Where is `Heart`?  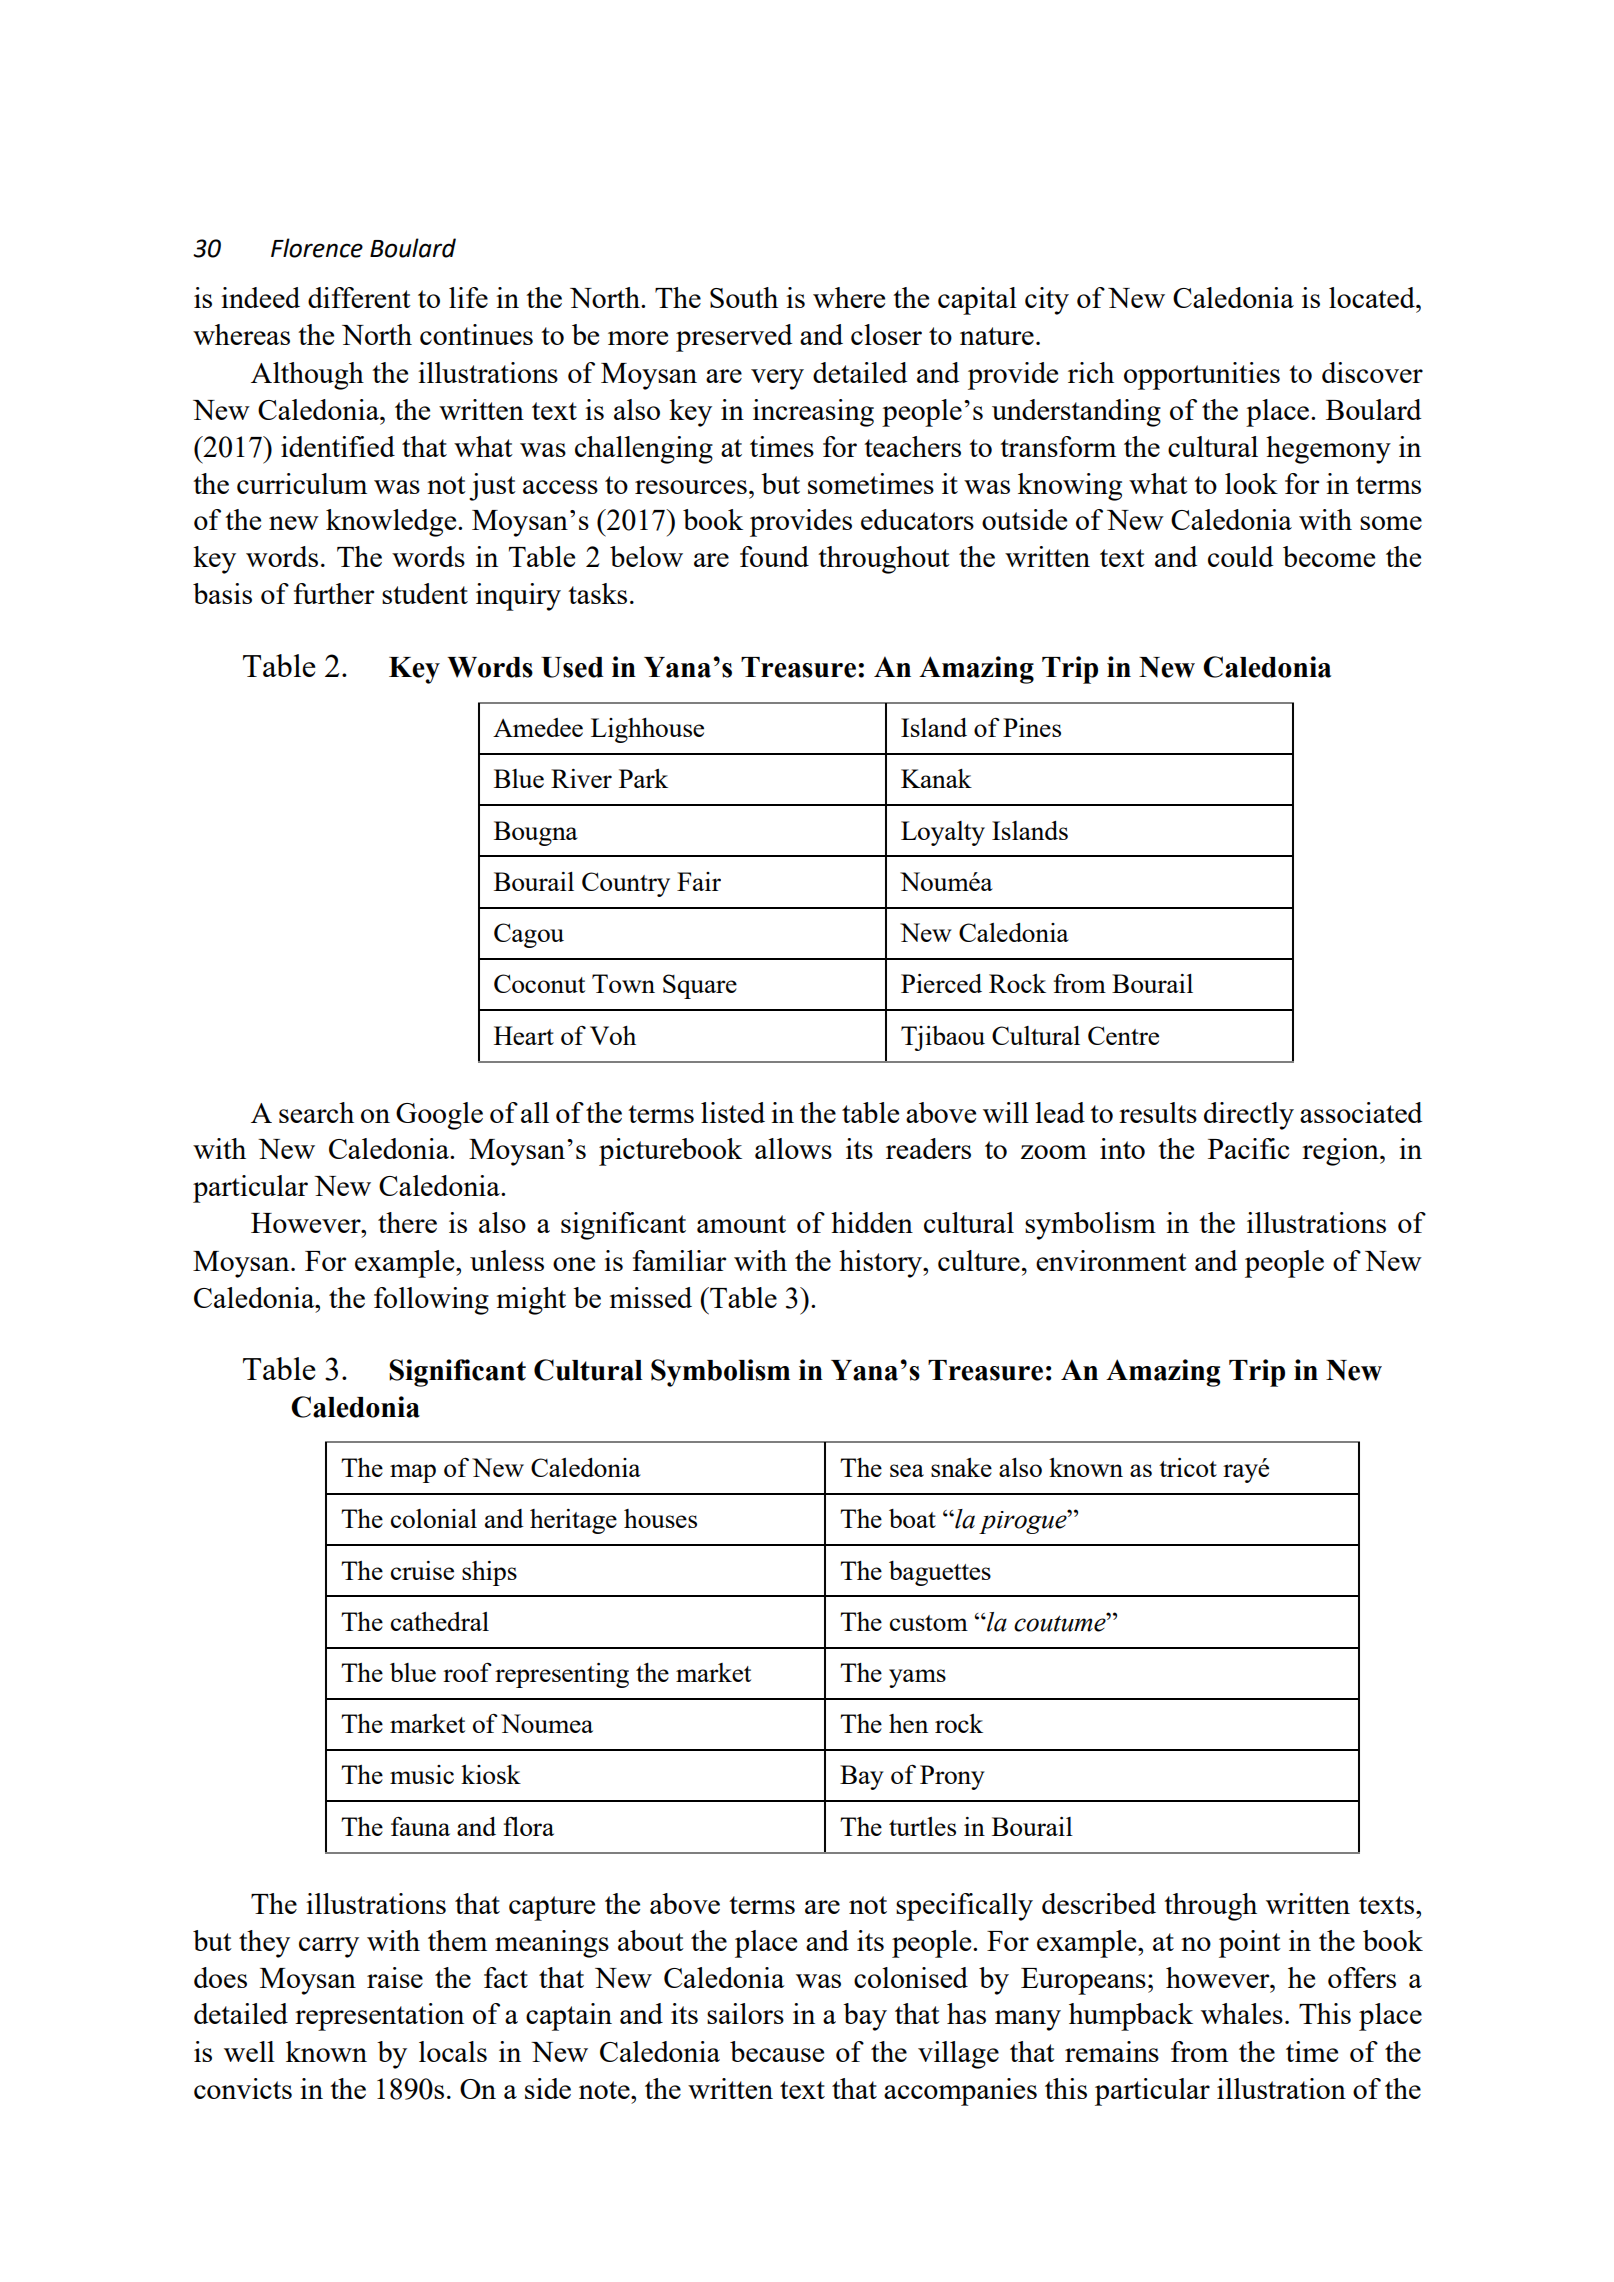
Heart is located at coordinates (524, 1035).
